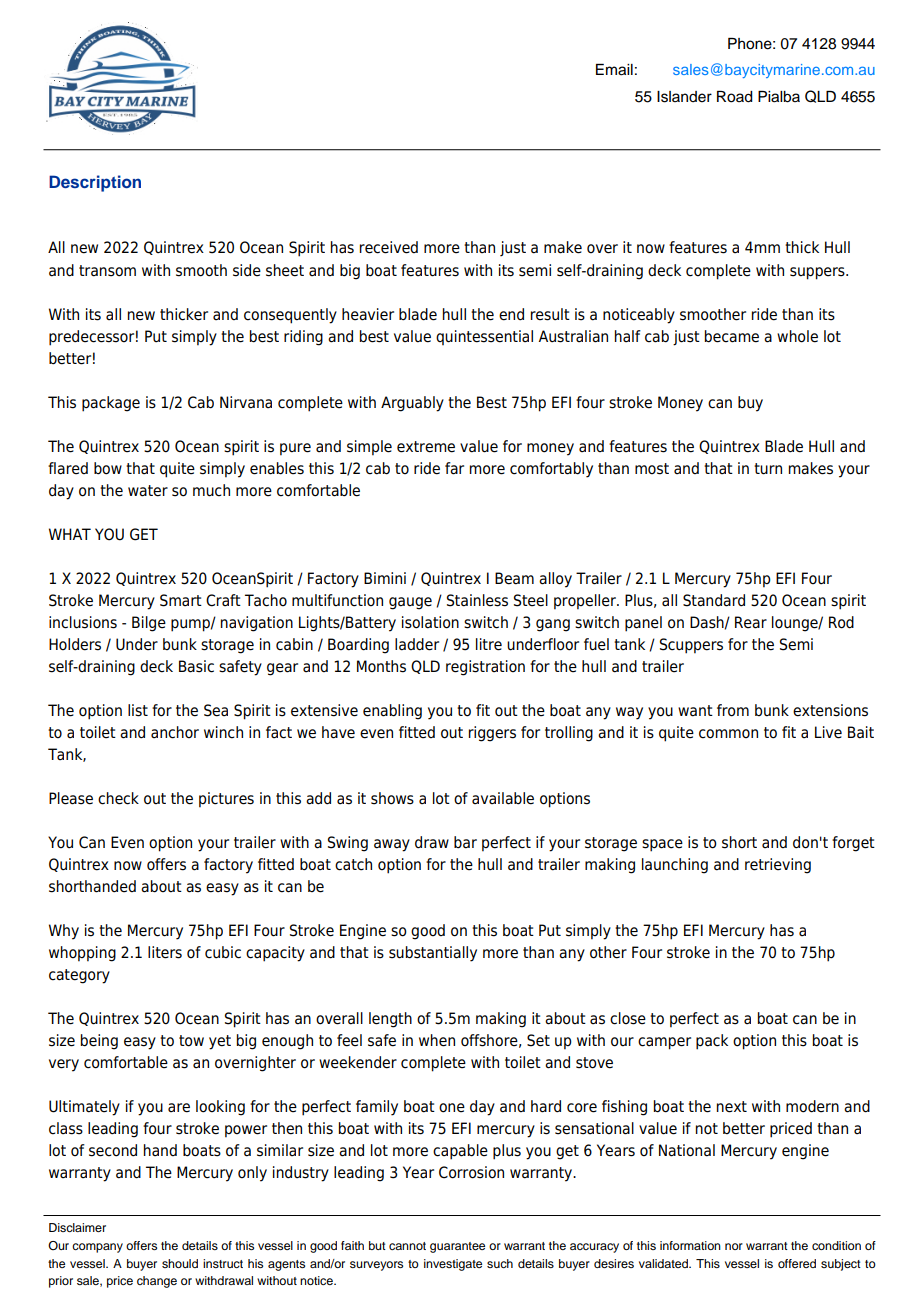 The image size is (924, 1308). What do you see at coordinates (614, 70) in the screenshot?
I see `Email` at bounding box center [614, 70].
